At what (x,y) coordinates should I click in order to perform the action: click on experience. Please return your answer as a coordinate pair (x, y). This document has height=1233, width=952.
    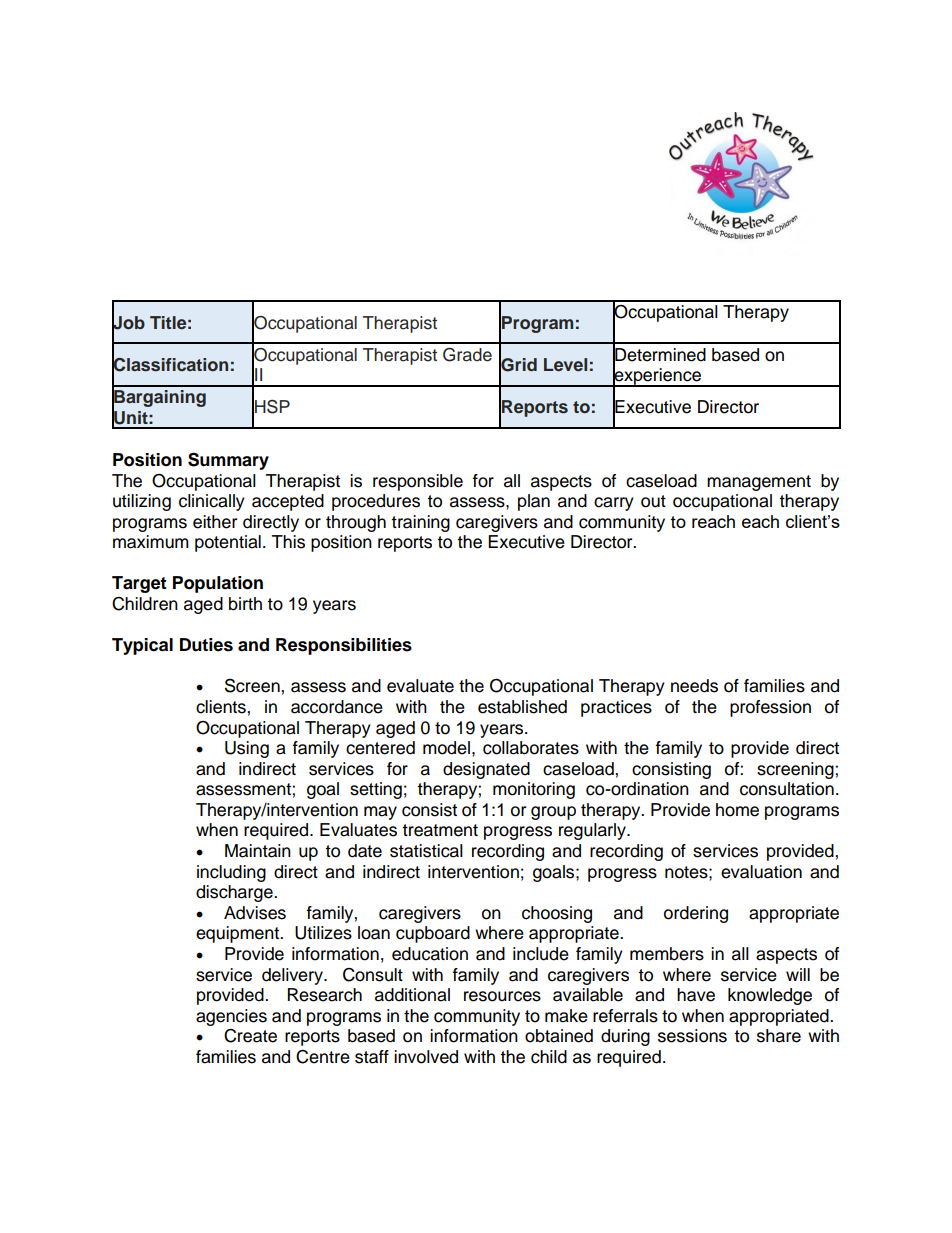
    Looking at the image, I should click on (657, 376).
